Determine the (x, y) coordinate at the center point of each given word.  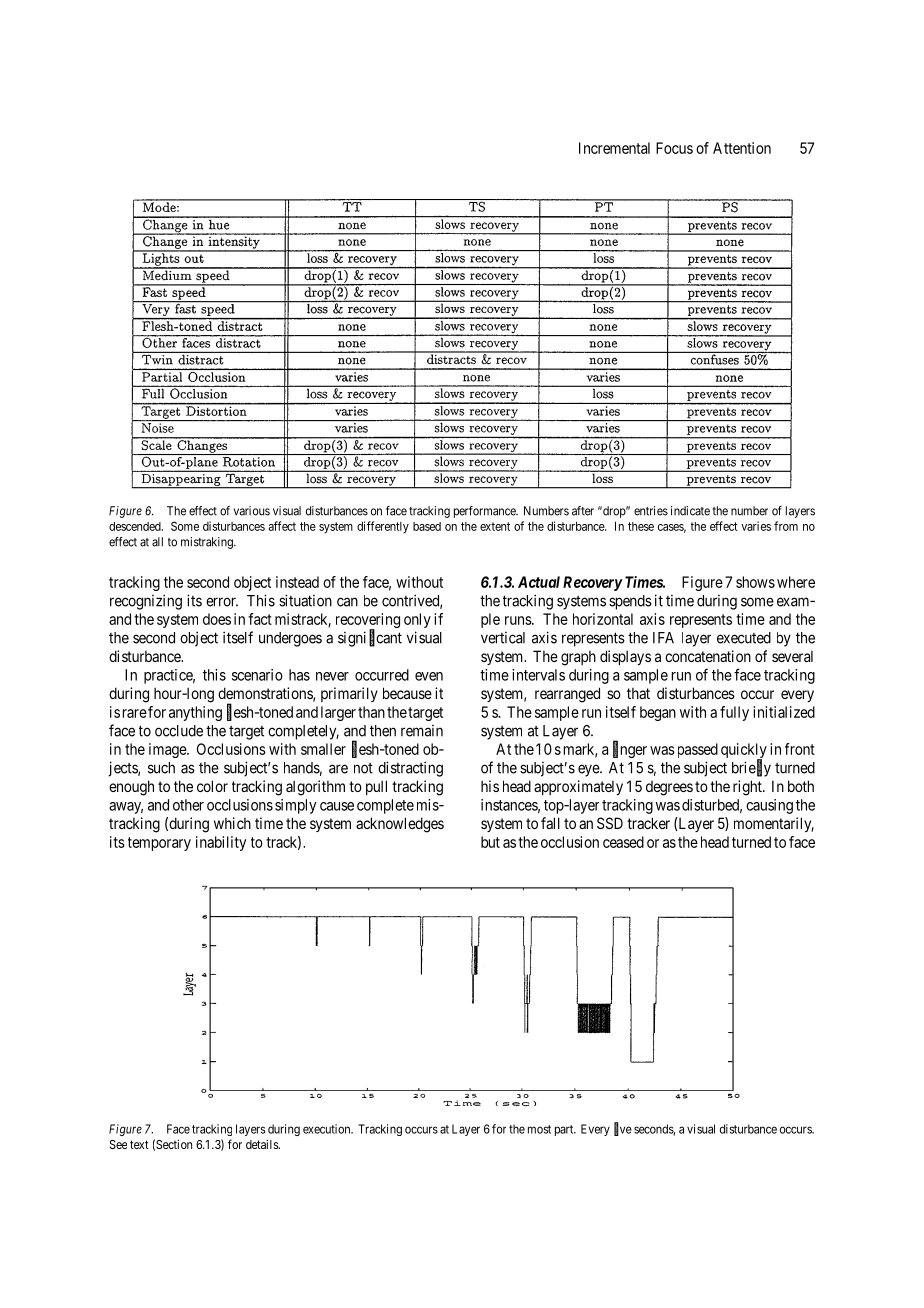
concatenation (708, 656)
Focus (674, 148)
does (217, 619)
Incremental (614, 148)
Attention (742, 148)
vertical (503, 638)
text (139, 1144)
